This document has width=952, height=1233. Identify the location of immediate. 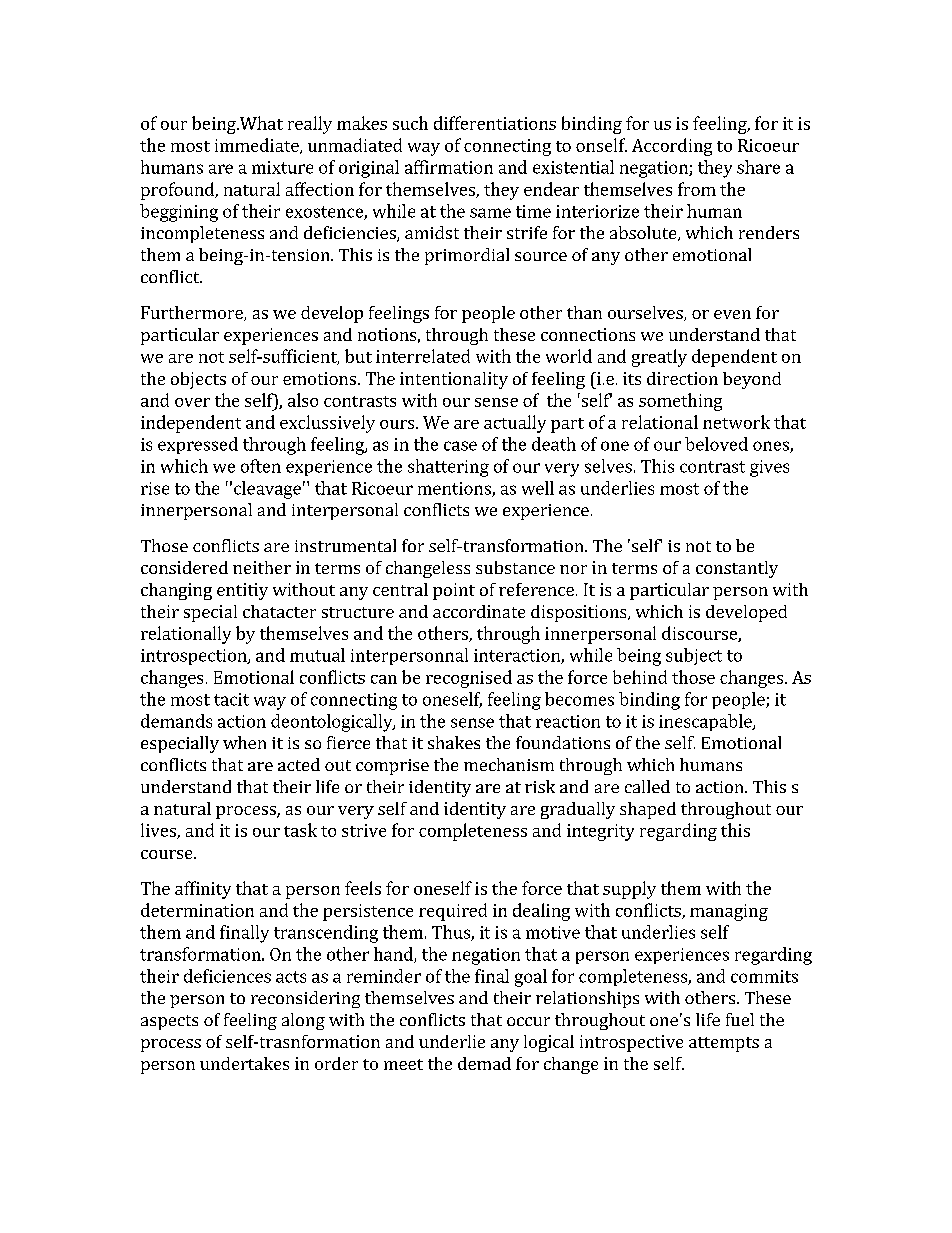
(258, 146).
